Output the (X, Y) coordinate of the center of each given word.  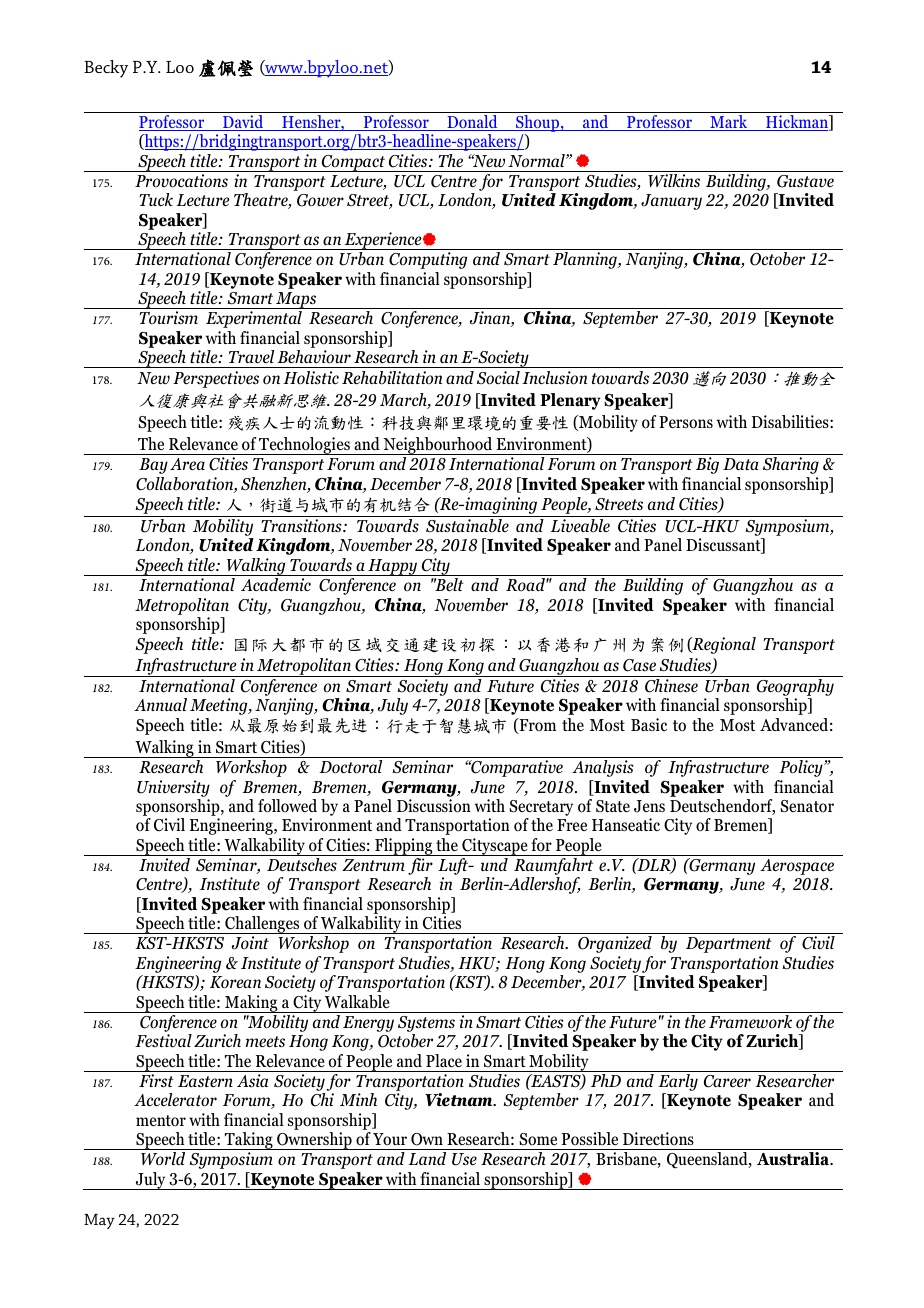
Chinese (671, 686)
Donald (472, 123)
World (163, 1158)
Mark (729, 123)
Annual (160, 704)
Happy (393, 567)
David (243, 123)
